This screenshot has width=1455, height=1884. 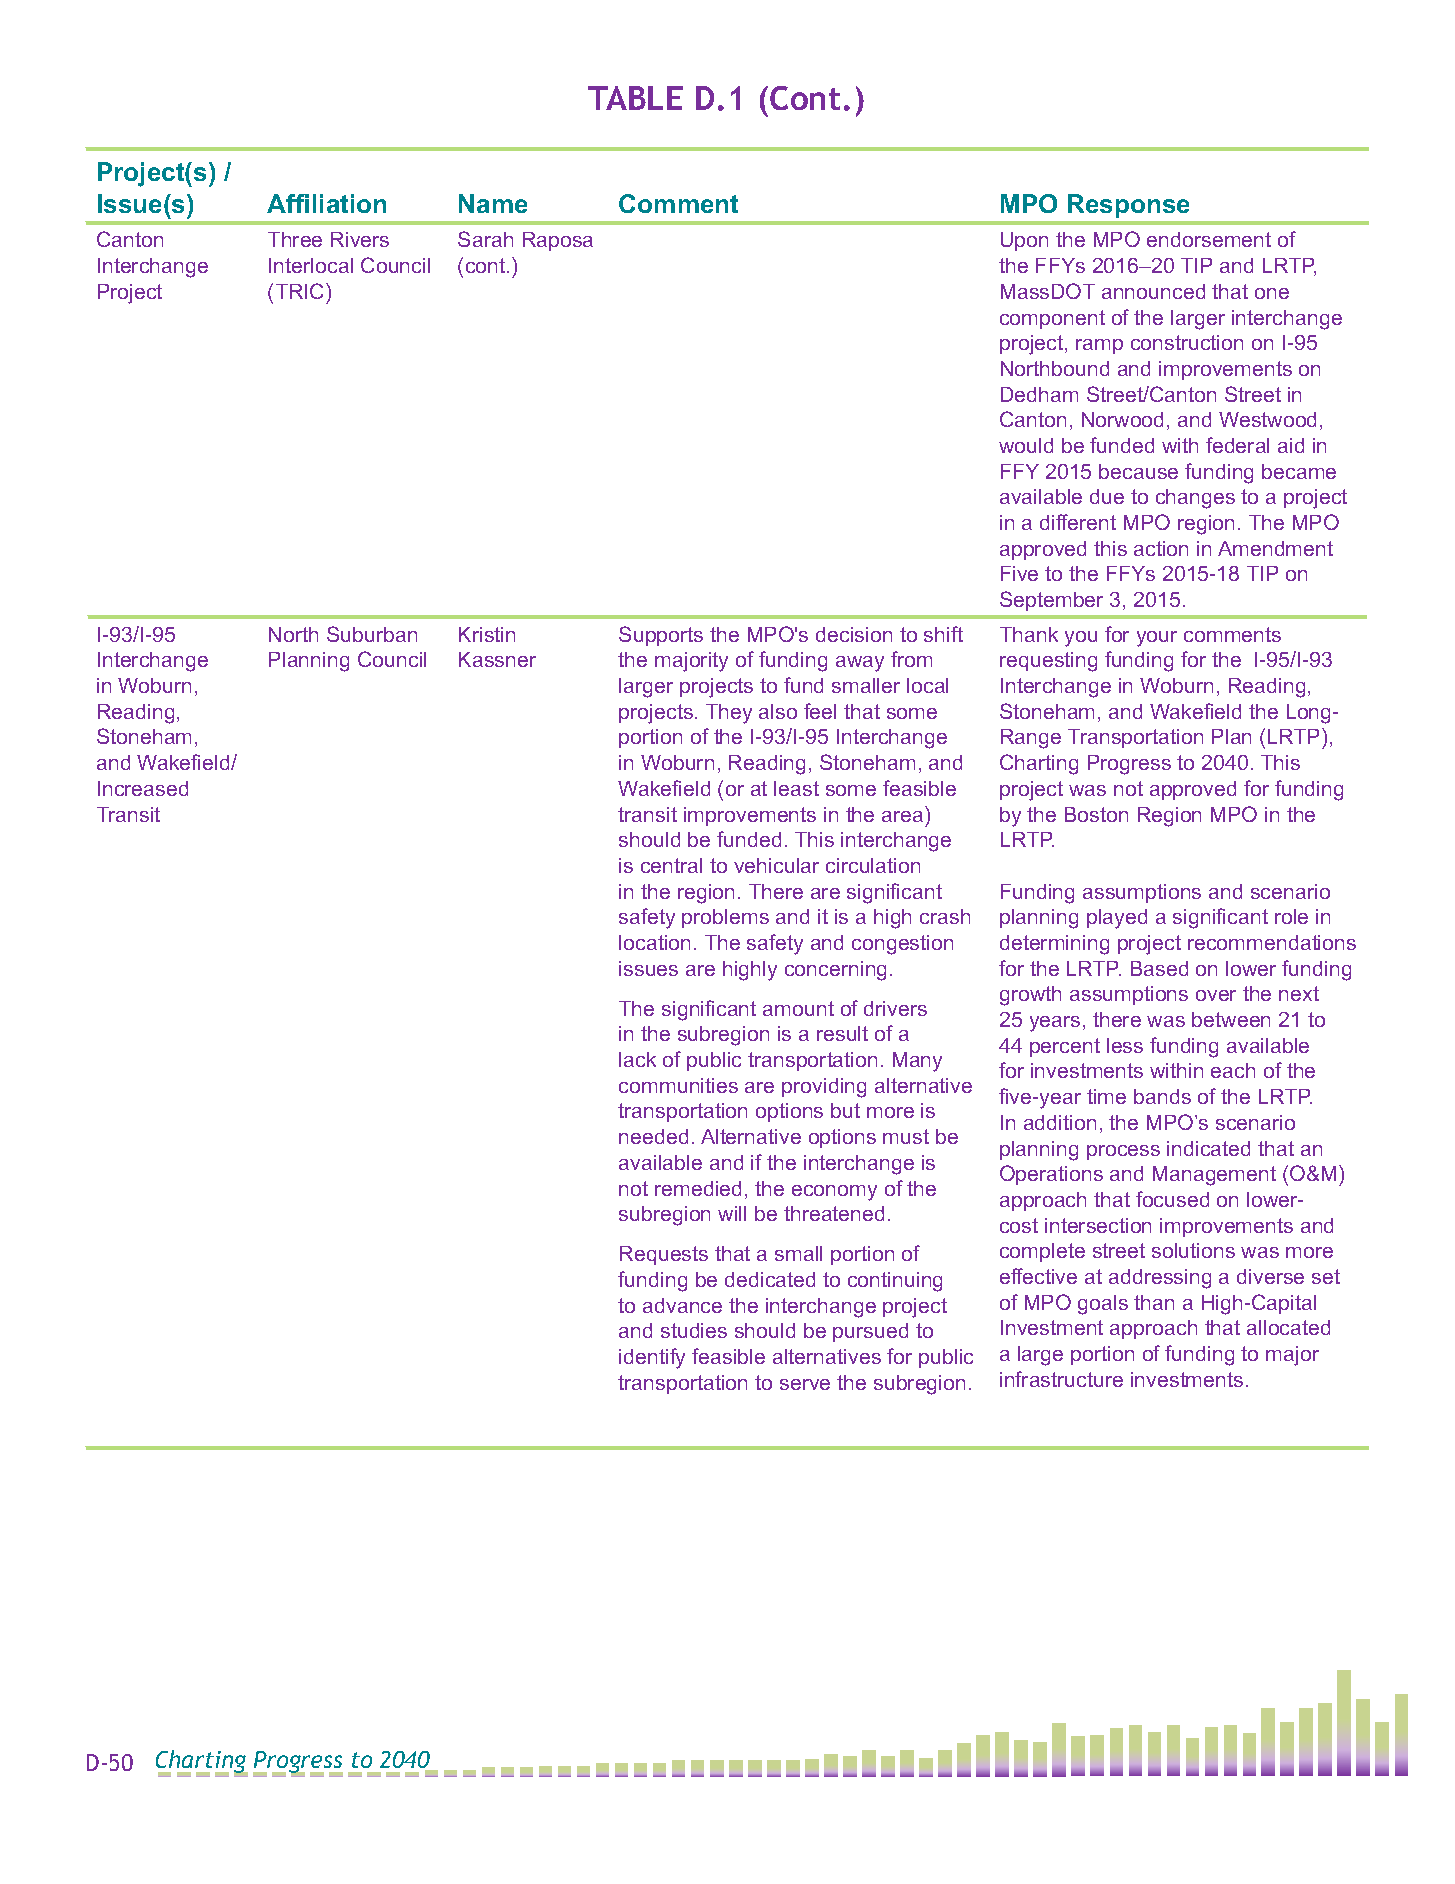 I want to click on Suburban, so click(x=372, y=634).
